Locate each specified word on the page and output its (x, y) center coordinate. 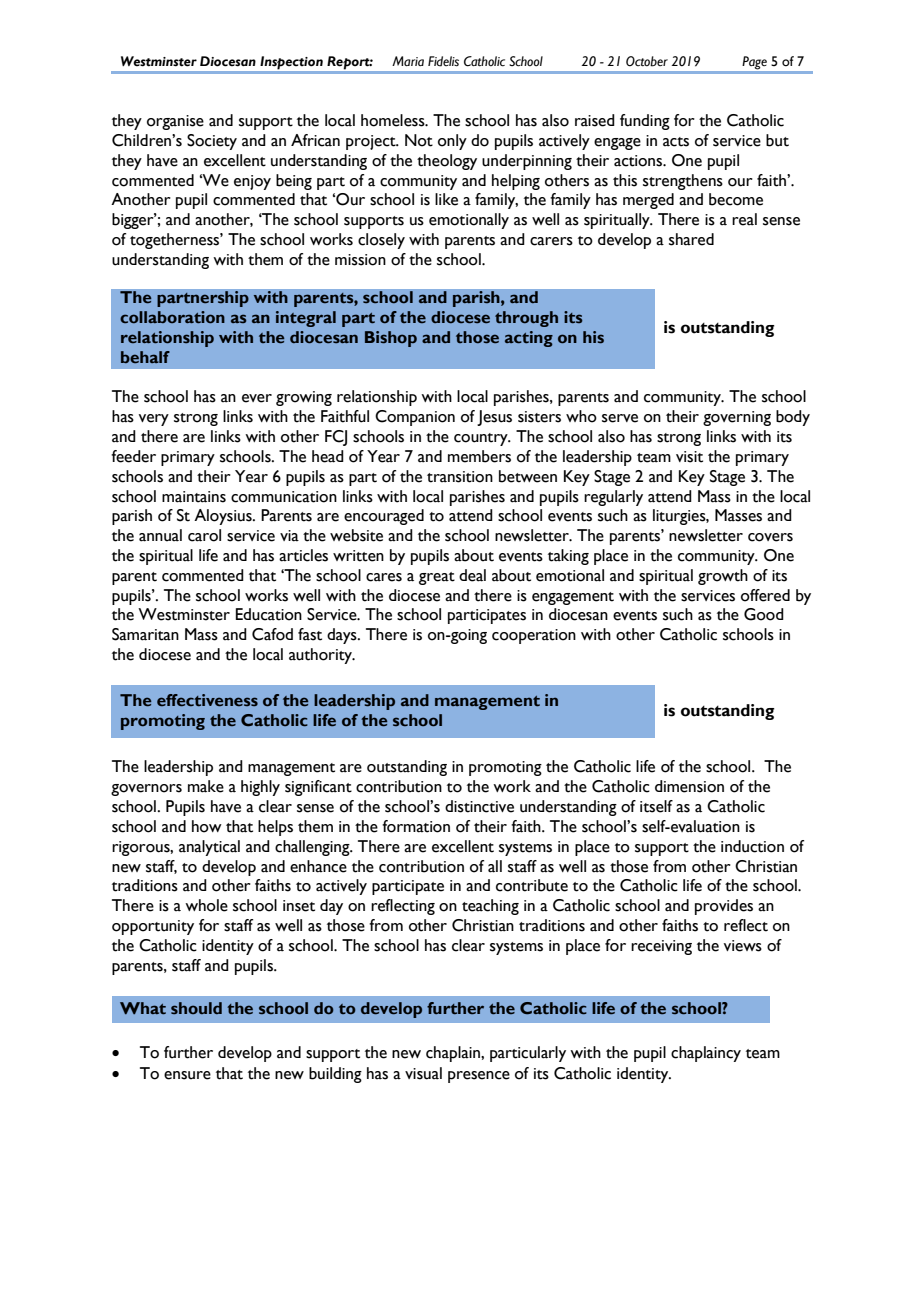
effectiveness (207, 700)
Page (755, 62)
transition (460, 477)
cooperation (534, 636)
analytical (209, 848)
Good (764, 614)
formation (416, 826)
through (526, 319)
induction (752, 846)
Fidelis (443, 61)
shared (691, 239)
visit (689, 457)
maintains (194, 497)
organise (175, 122)
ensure (187, 1075)
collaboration (172, 317)
